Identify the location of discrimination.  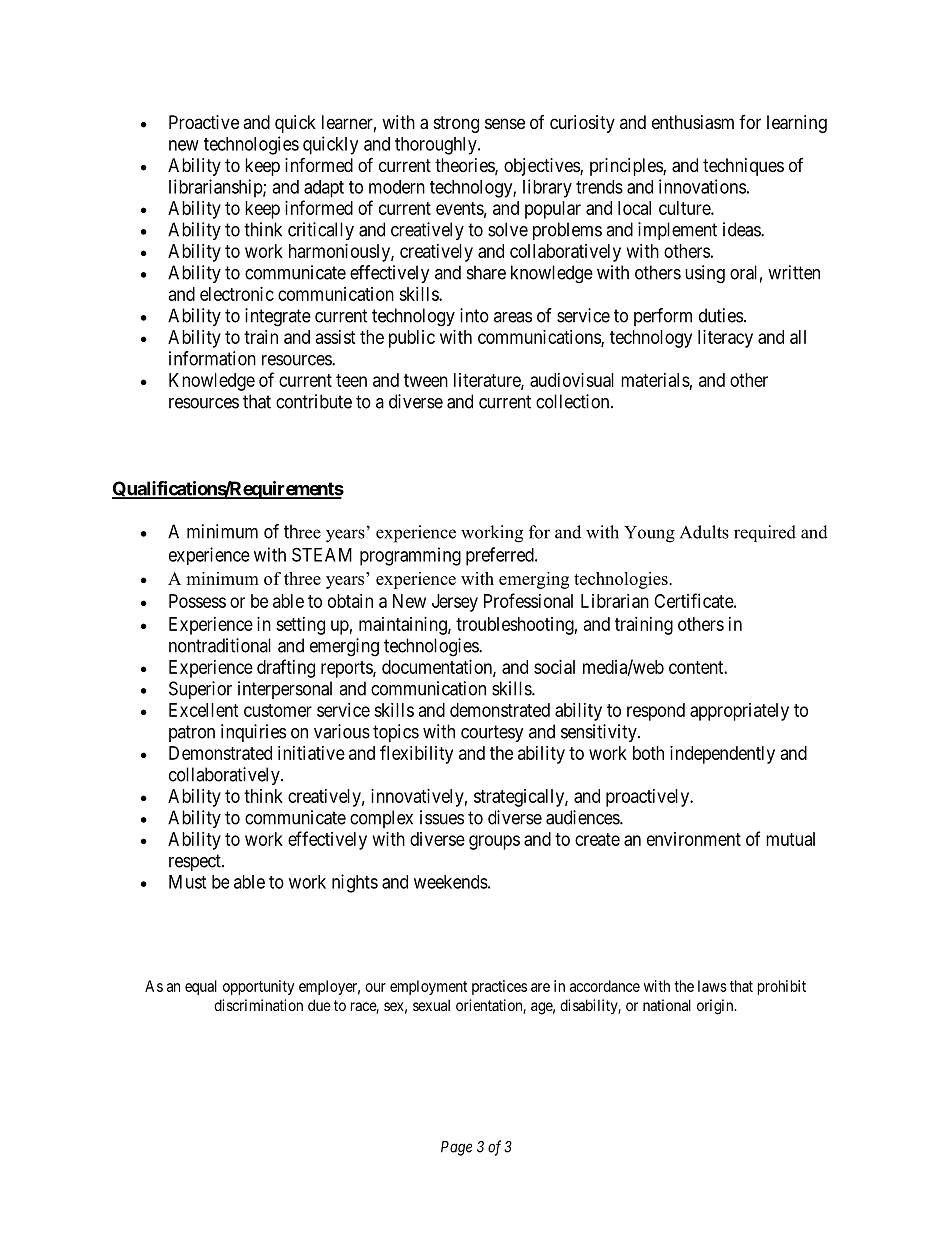
(258, 1005).
